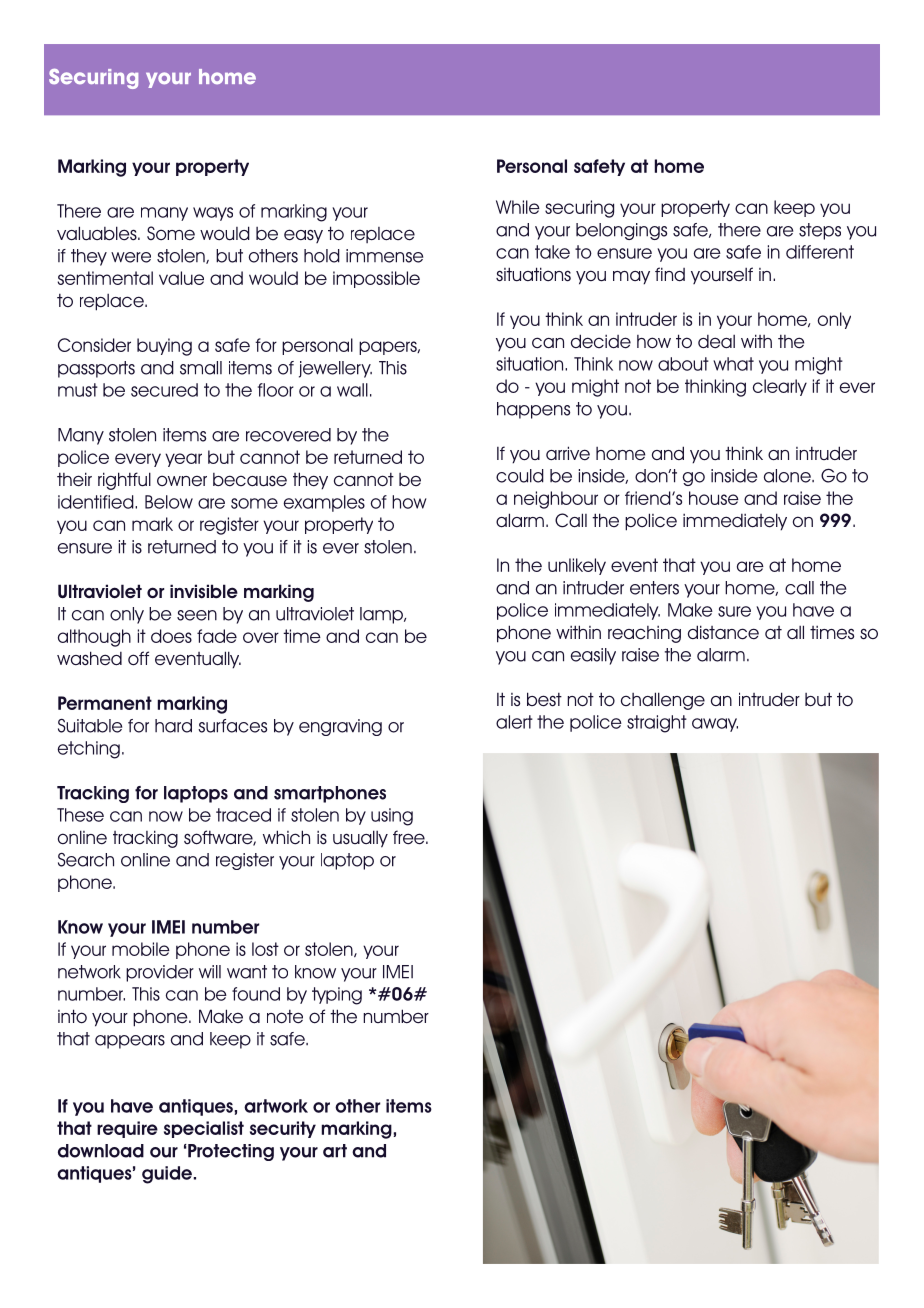  What do you see at coordinates (384, 256) in the document?
I see `immense` at bounding box center [384, 256].
